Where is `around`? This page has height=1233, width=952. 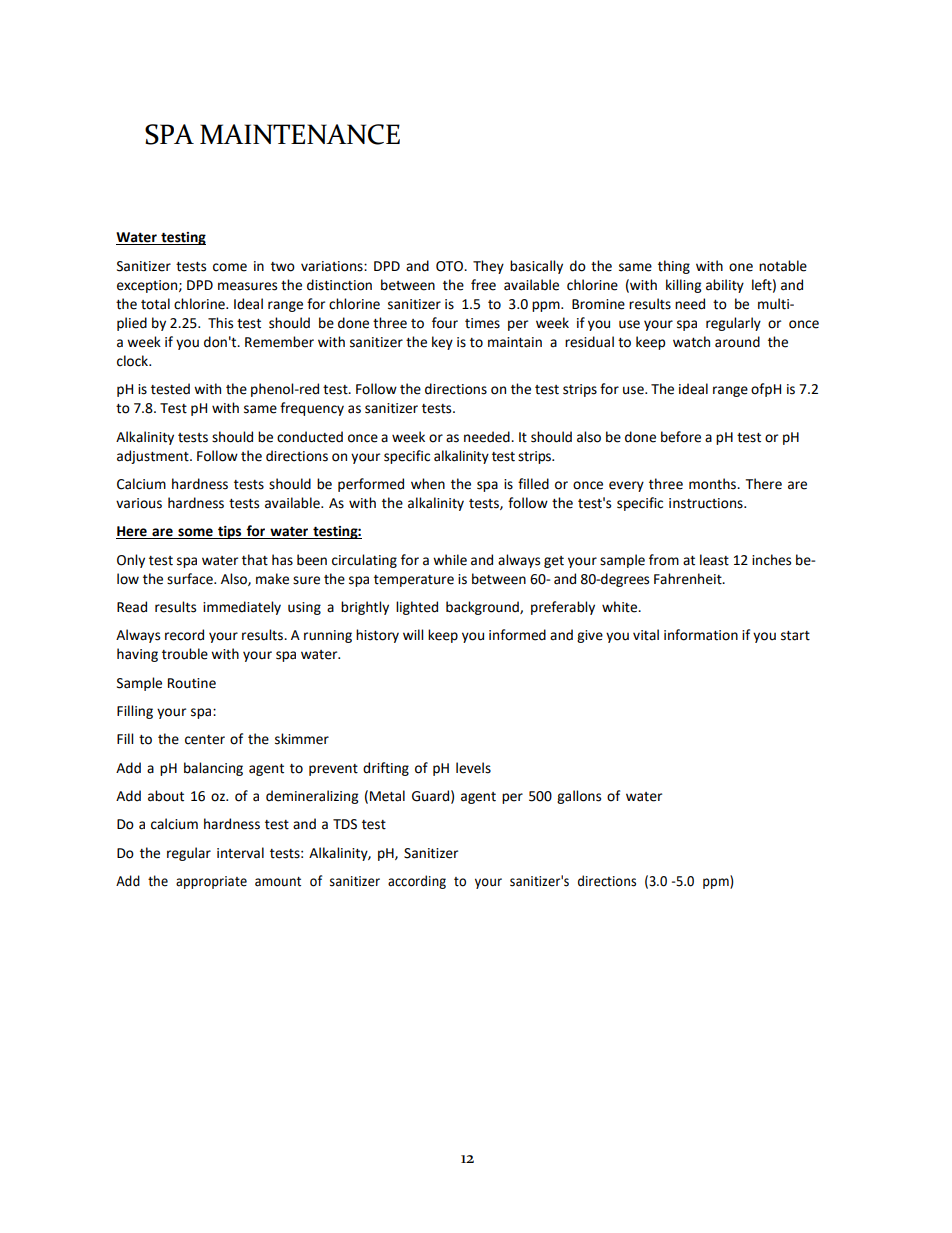 around is located at coordinates (737, 342).
